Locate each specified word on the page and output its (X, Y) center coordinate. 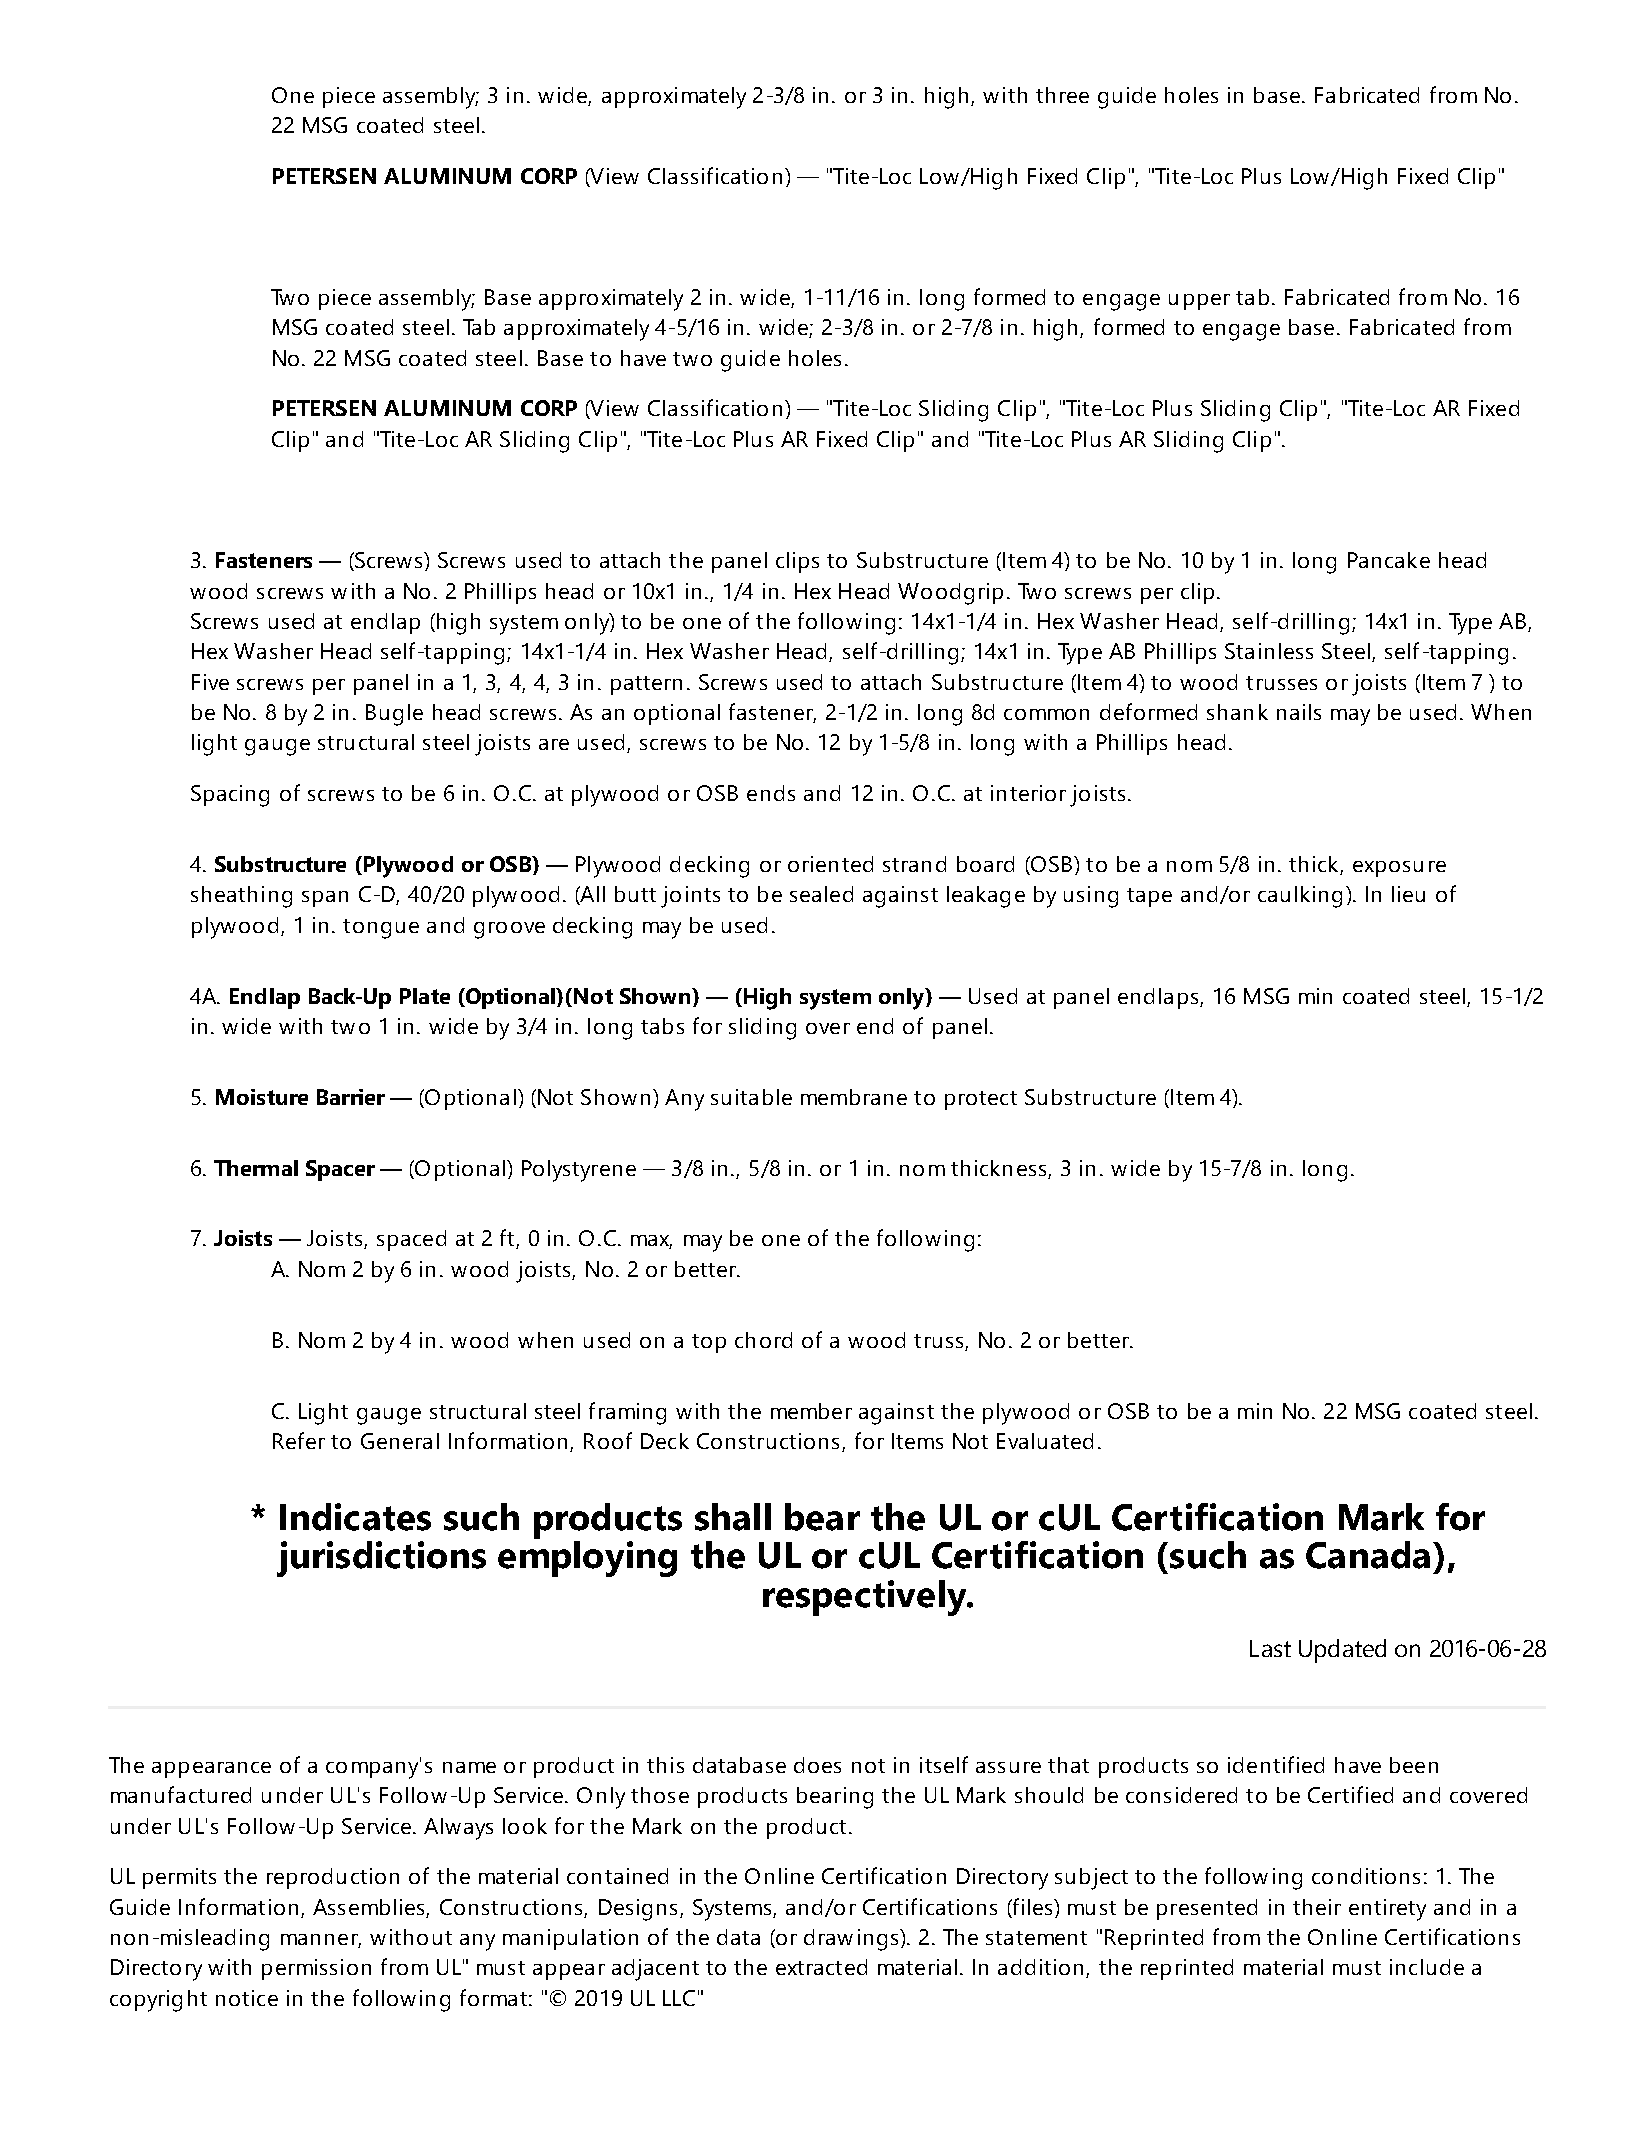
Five (210, 682)
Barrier (351, 1097)
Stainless (1269, 651)
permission (316, 1969)
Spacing (230, 796)
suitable (751, 1097)
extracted (821, 1967)
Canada (1368, 1555)
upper (1199, 302)
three (1062, 95)
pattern (646, 685)
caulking (1300, 897)
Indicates (355, 1517)
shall (733, 1517)
